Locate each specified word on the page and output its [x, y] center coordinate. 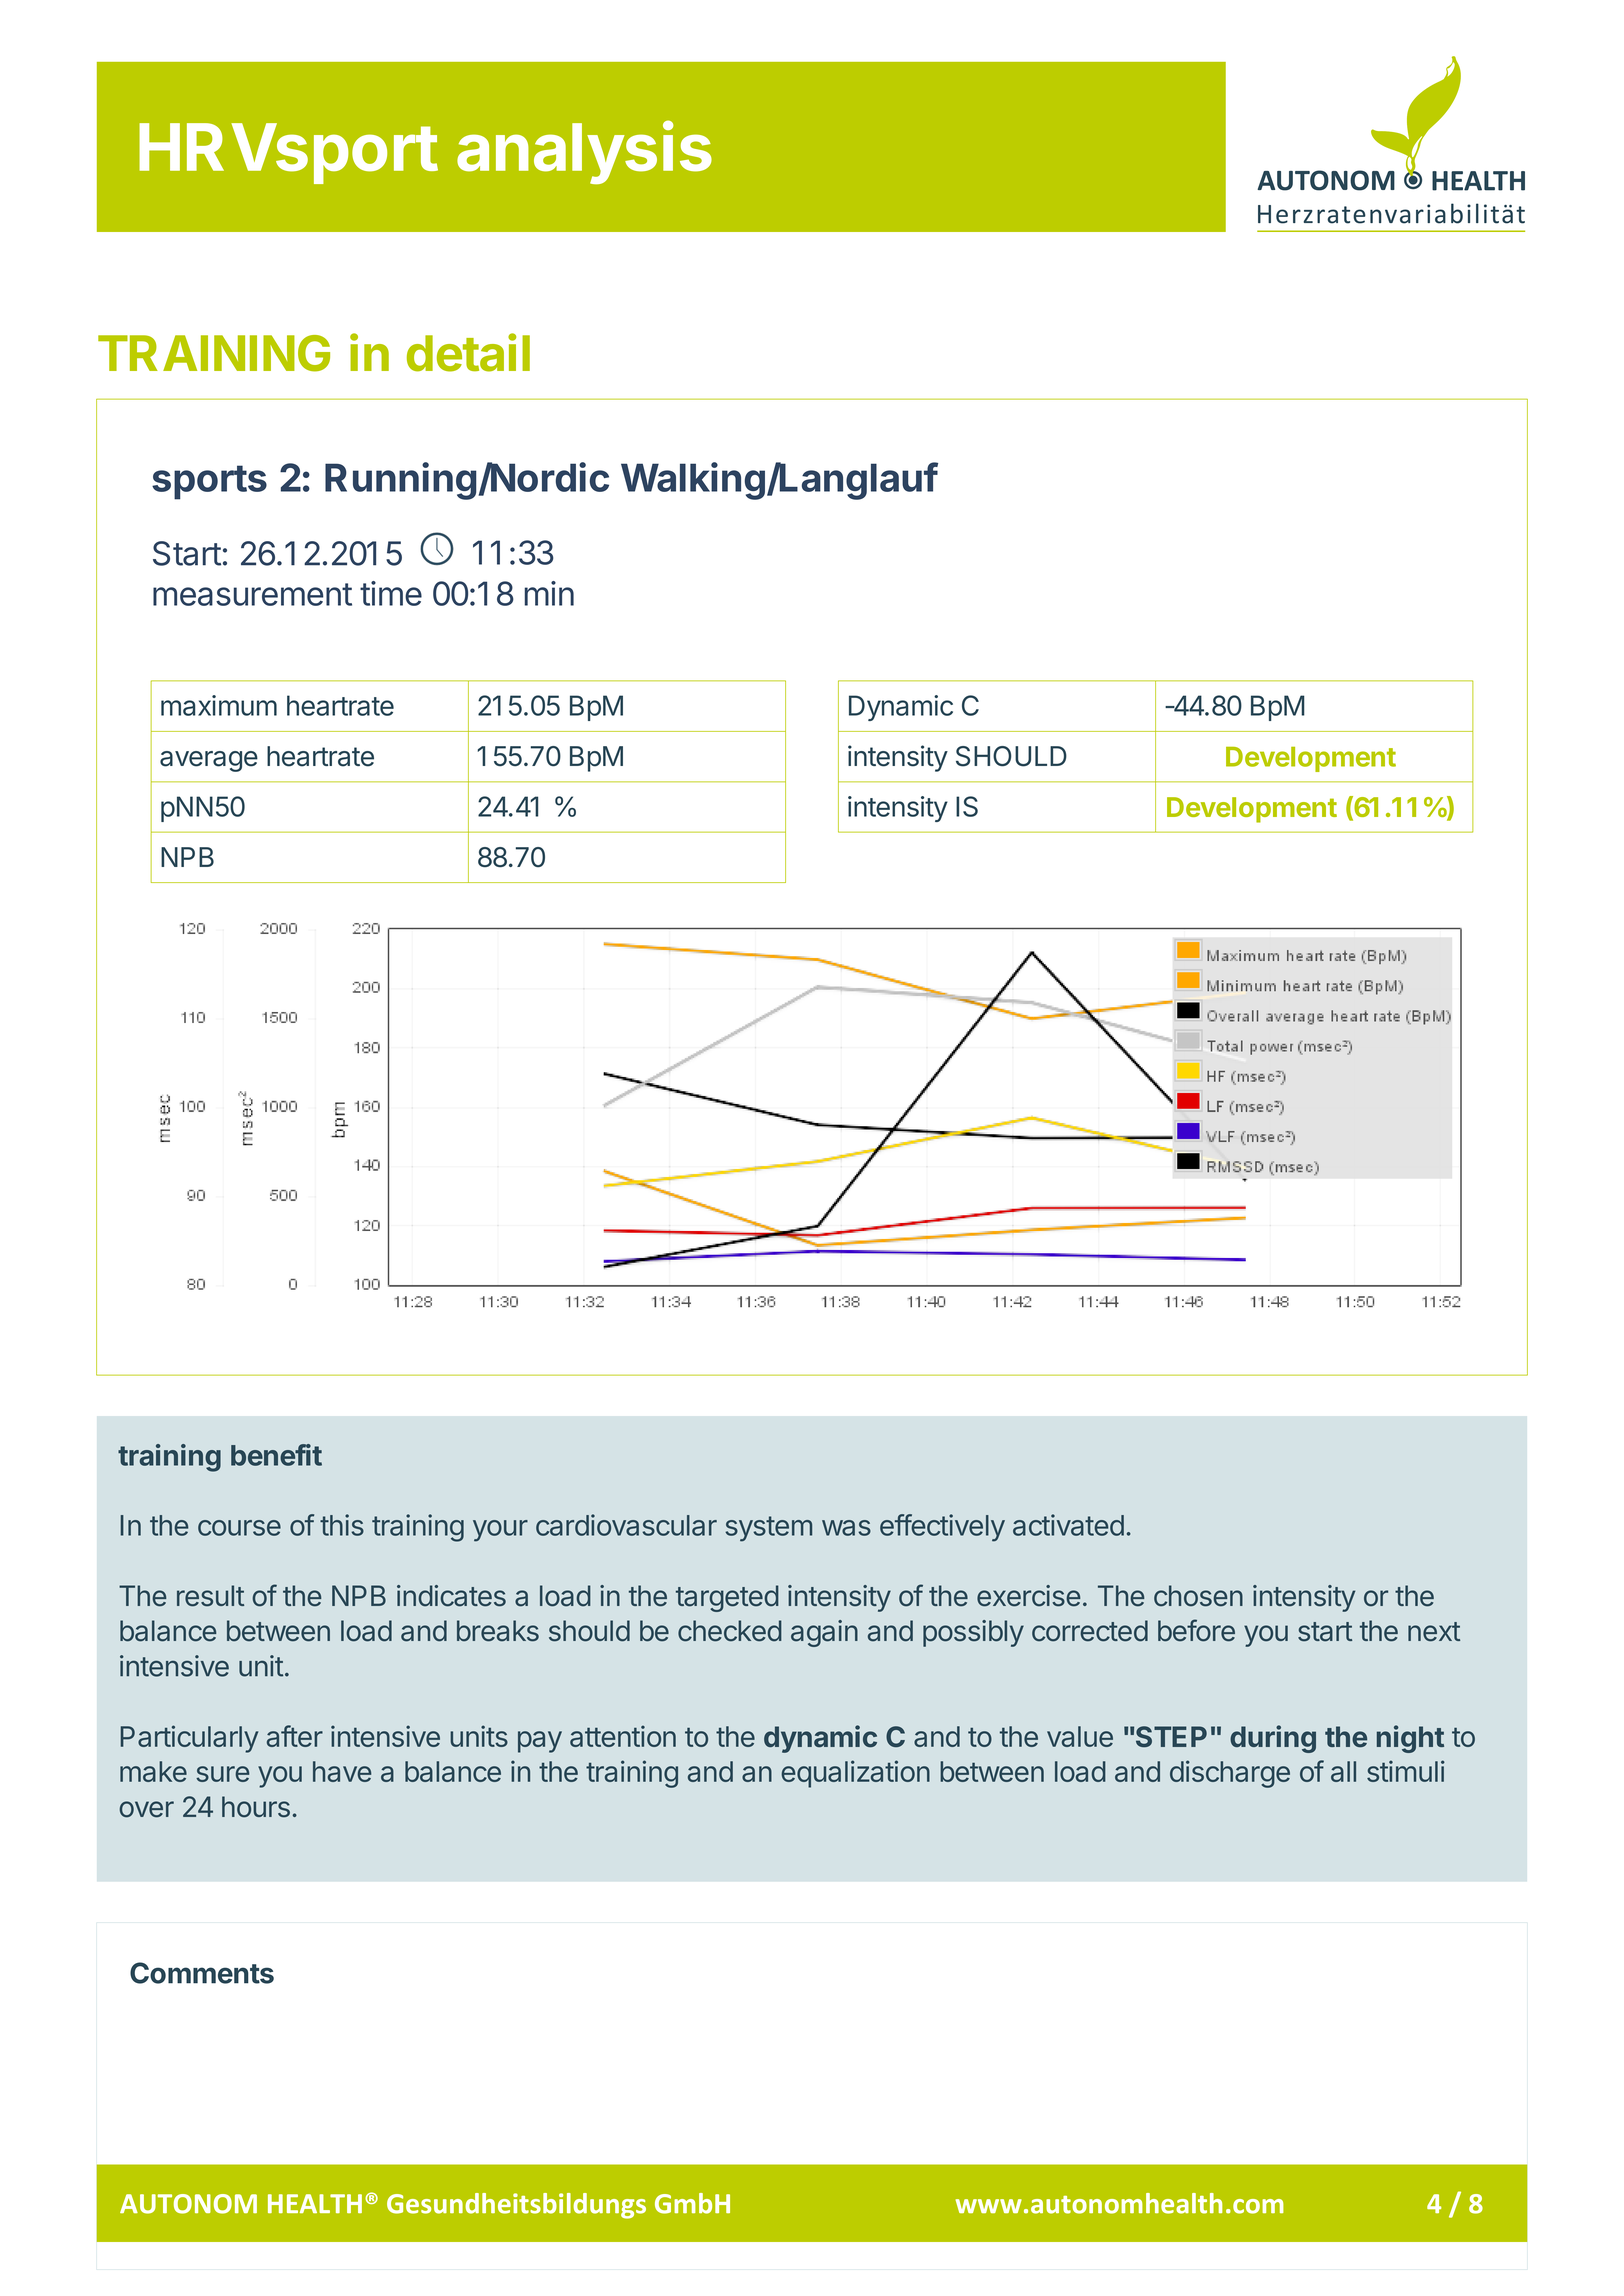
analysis [584, 152]
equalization [855, 1774]
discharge [1230, 1774]
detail [468, 352]
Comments [202, 1973]
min [549, 593]
